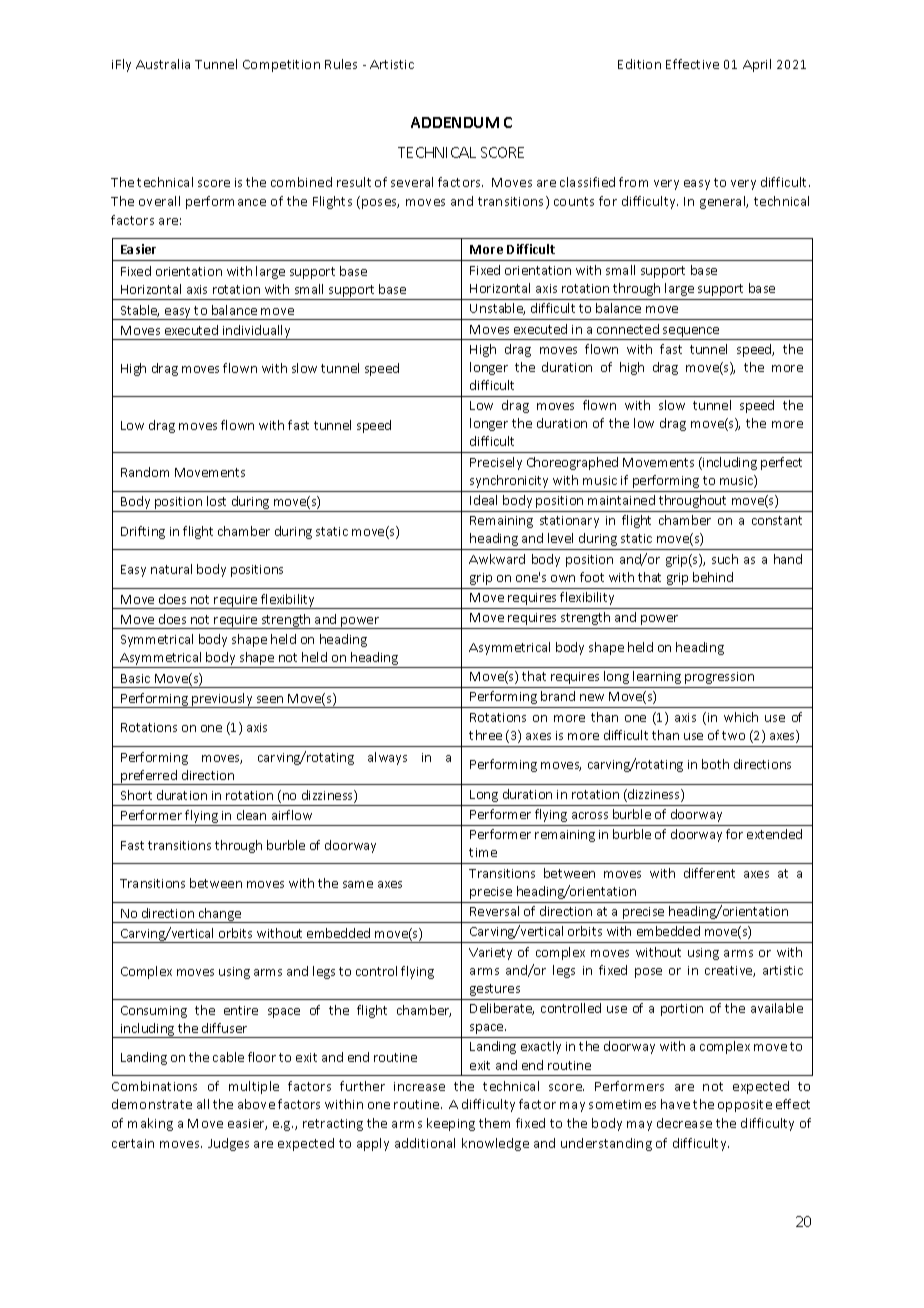  I want to click on perfect, so click(781, 463).
